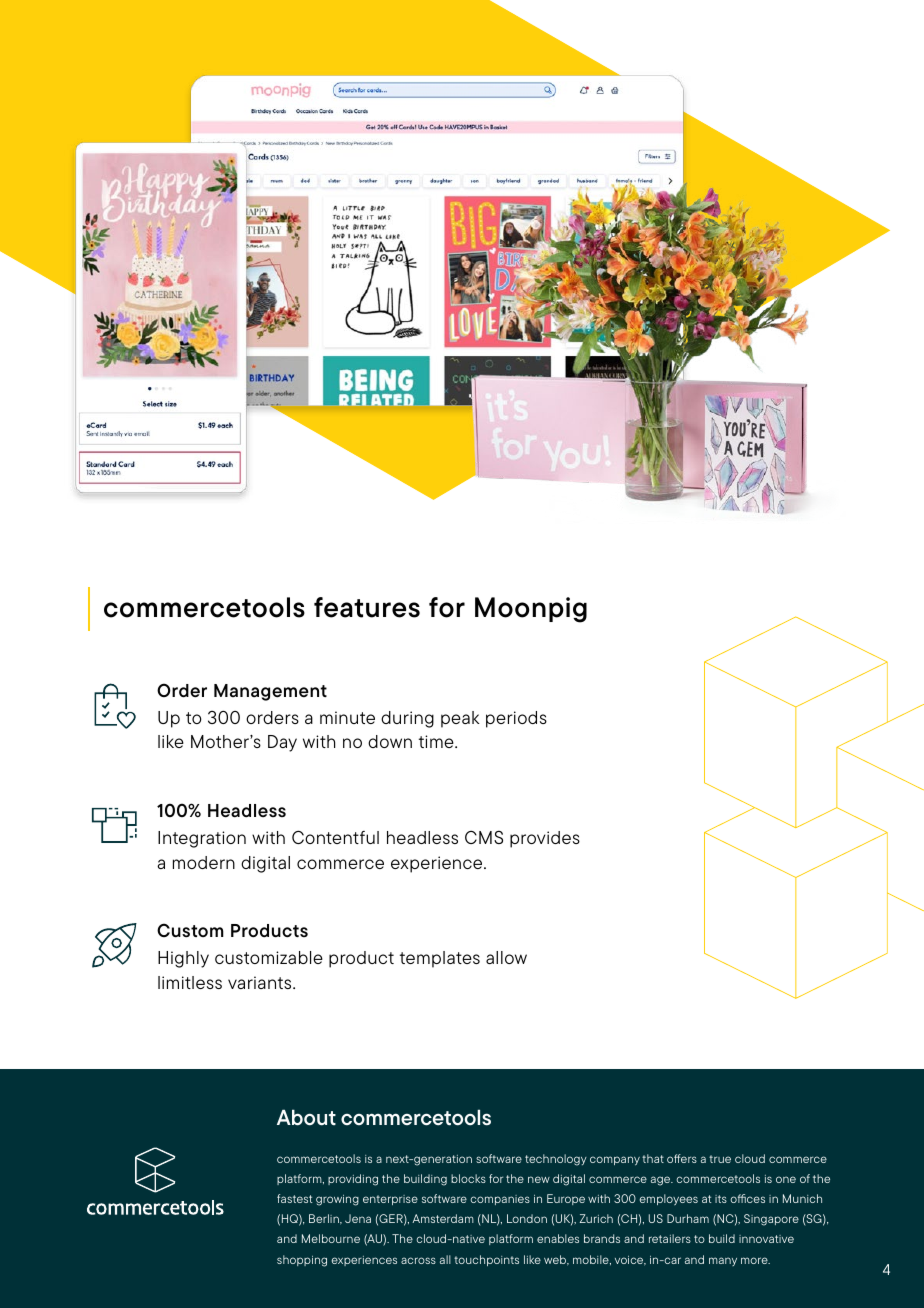  I want to click on features, so click(367, 607).
